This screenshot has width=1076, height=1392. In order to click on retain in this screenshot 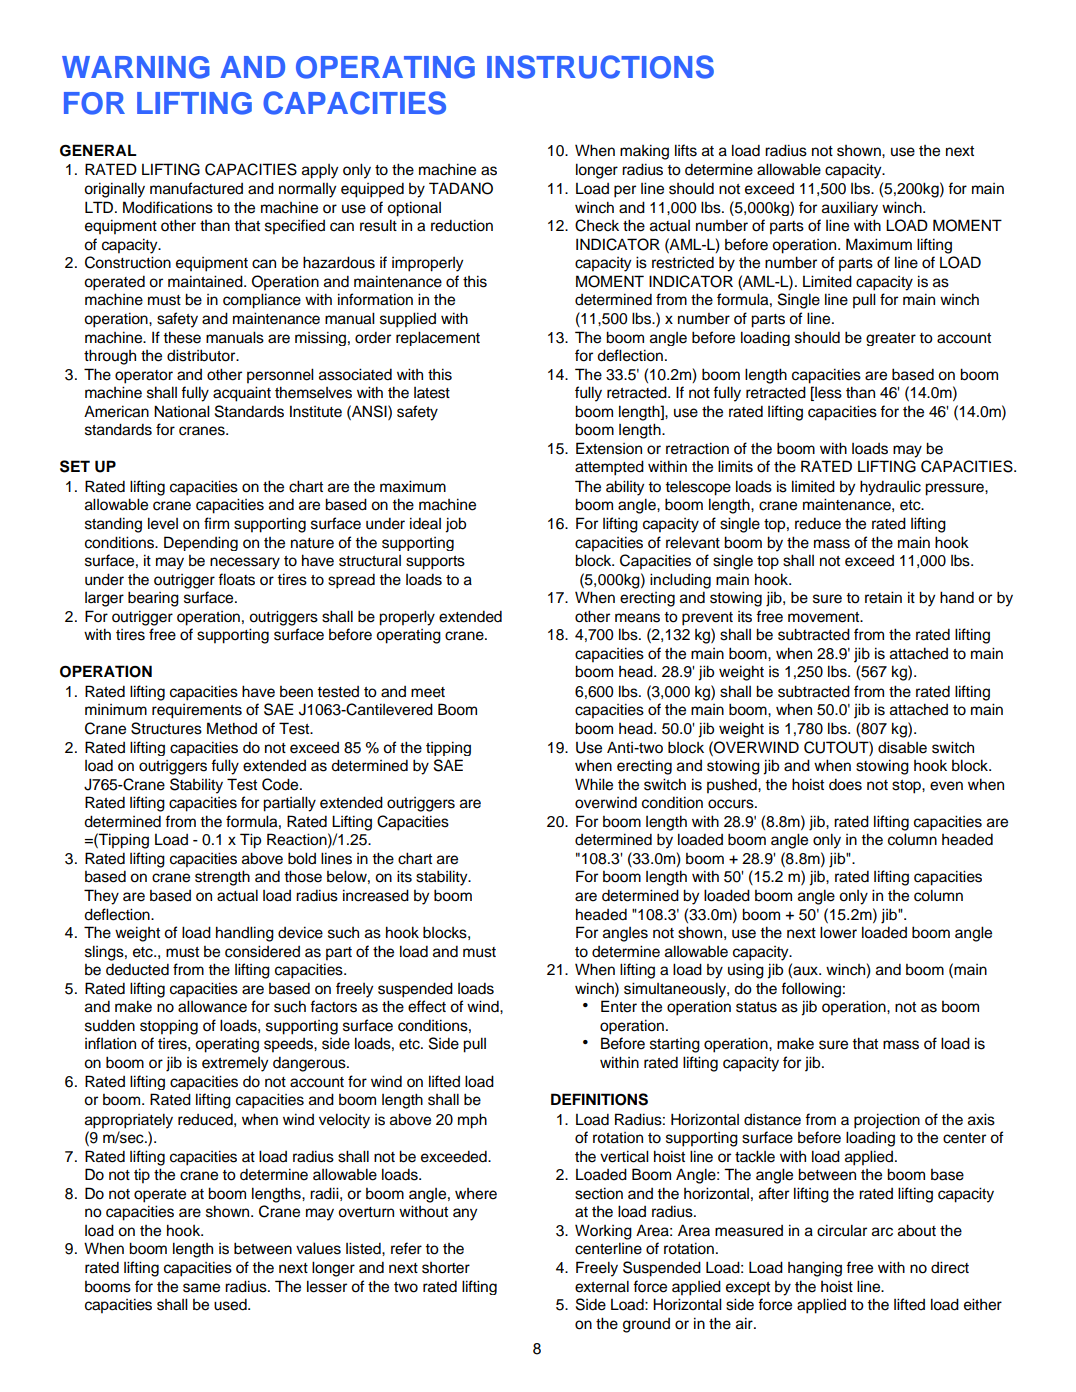, I will do `click(883, 597)`.
